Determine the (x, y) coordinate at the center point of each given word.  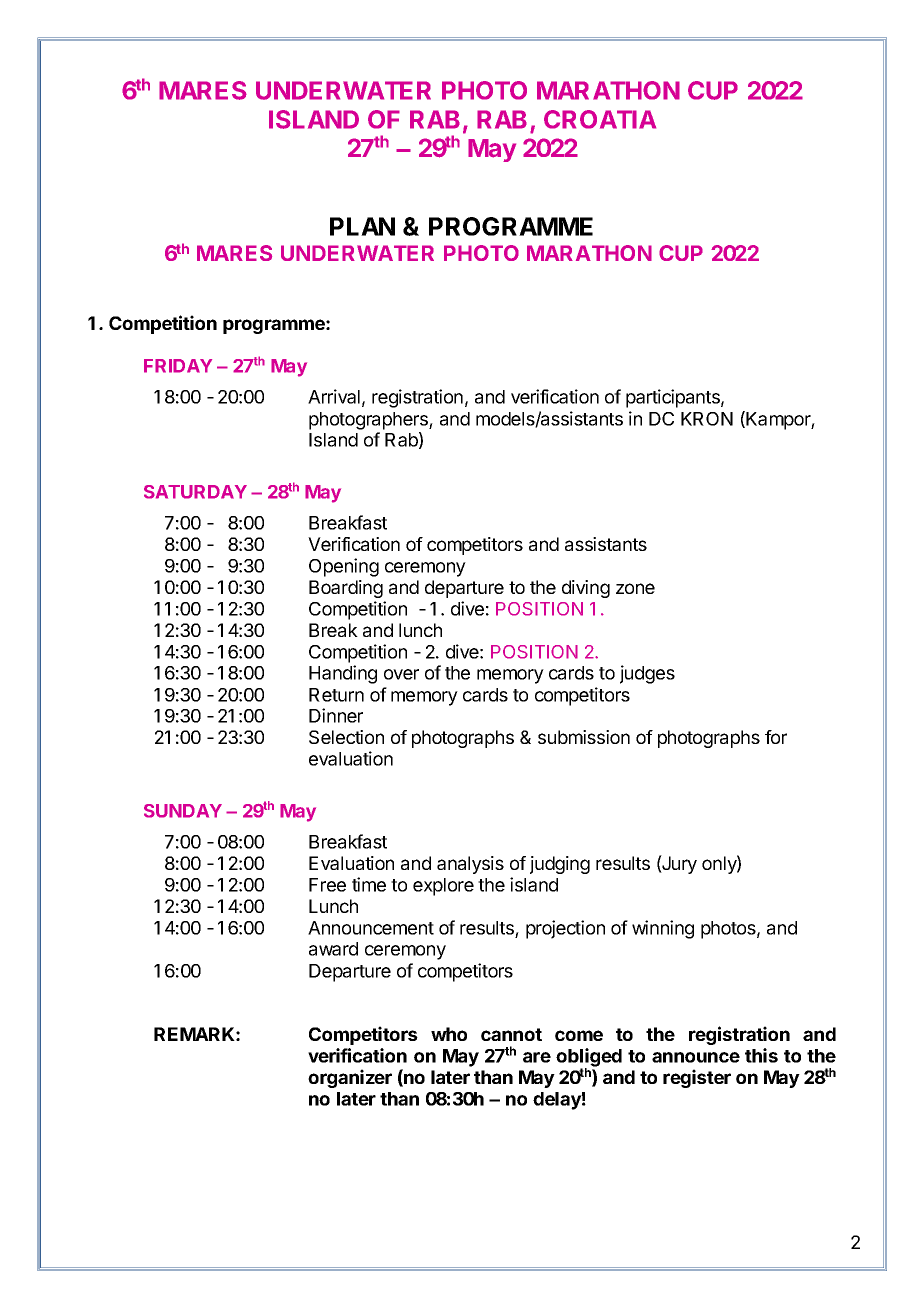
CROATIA (600, 119)
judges (647, 674)
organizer (350, 1078)
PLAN (362, 226)
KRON (707, 419)
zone (635, 588)
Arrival (334, 396)
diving (586, 589)
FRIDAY (178, 366)
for (776, 737)
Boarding (346, 589)
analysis (470, 865)
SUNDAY (183, 811)
